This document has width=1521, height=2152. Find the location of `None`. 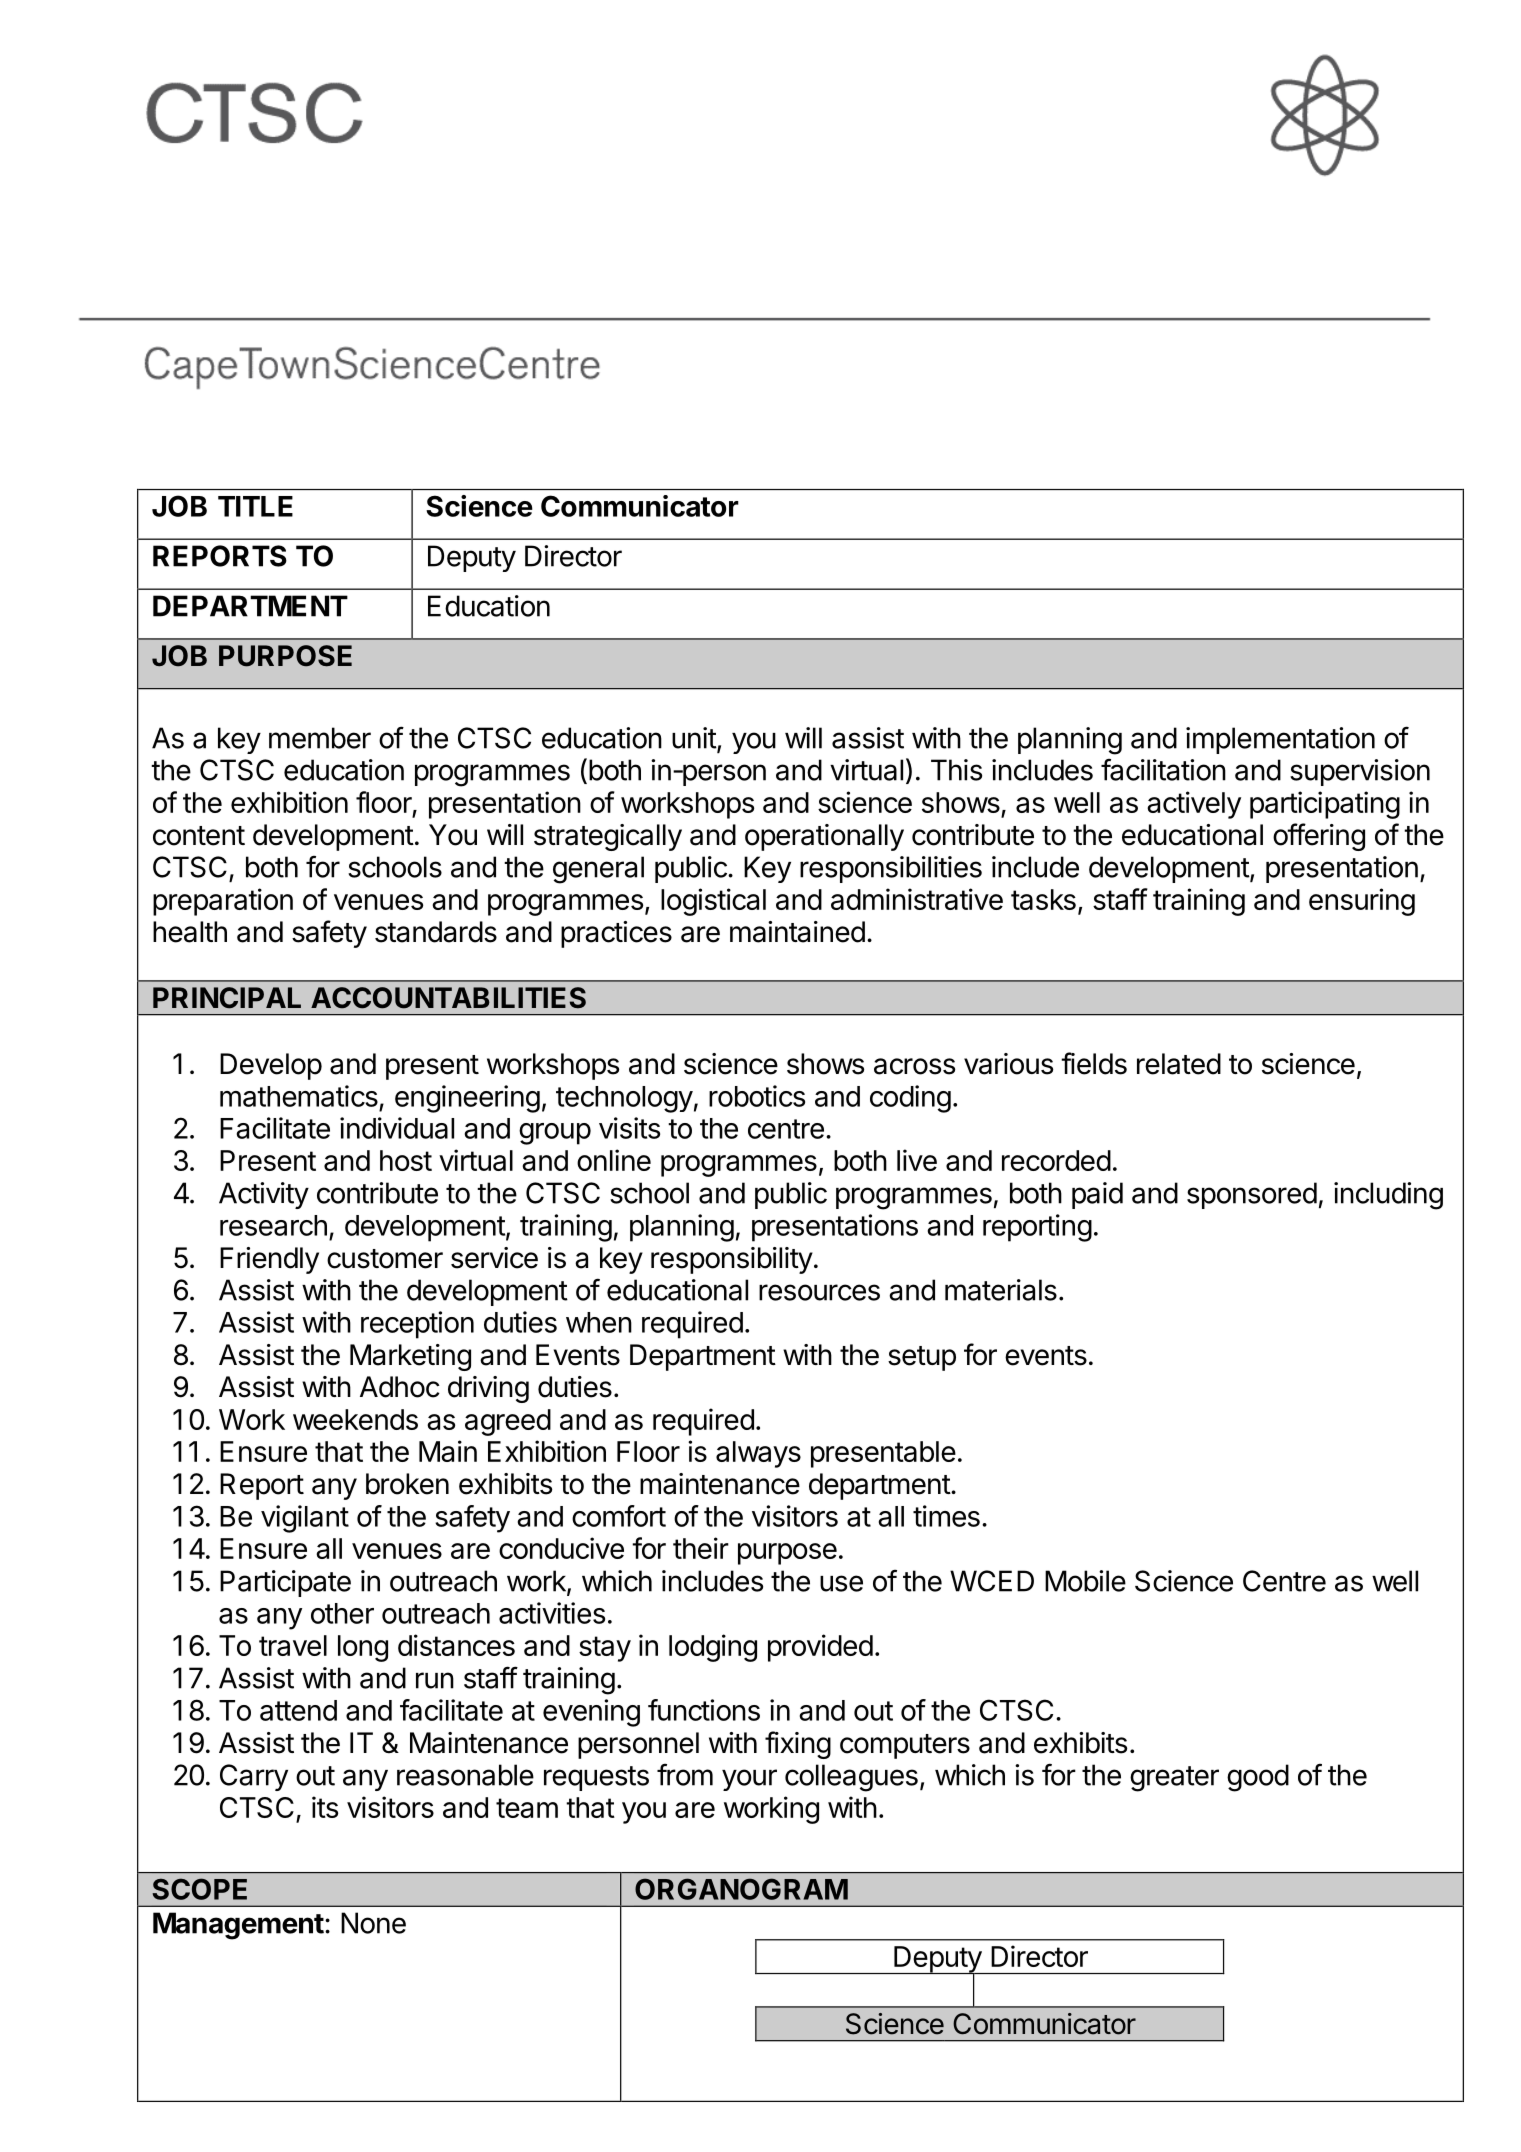

None is located at coordinates (373, 1923).
